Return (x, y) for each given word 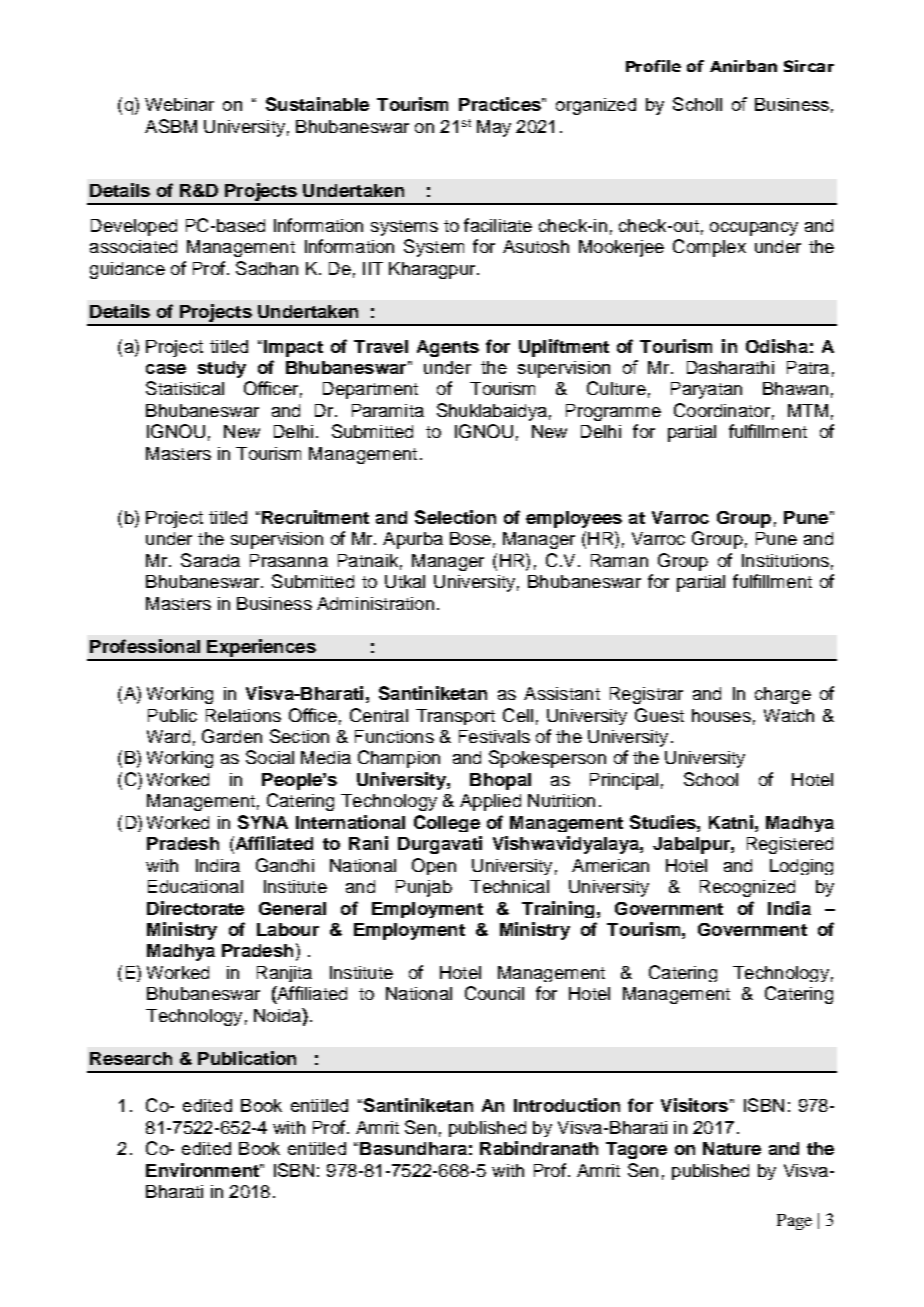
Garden (232, 736)
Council (494, 993)
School (711, 779)
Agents (448, 348)
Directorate (195, 908)
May (494, 128)
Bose (470, 538)
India (789, 908)
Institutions (785, 560)
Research (131, 1058)
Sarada (210, 560)
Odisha (777, 346)
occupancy (754, 229)
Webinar (179, 104)
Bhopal (500, 781)
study (222, 369)
